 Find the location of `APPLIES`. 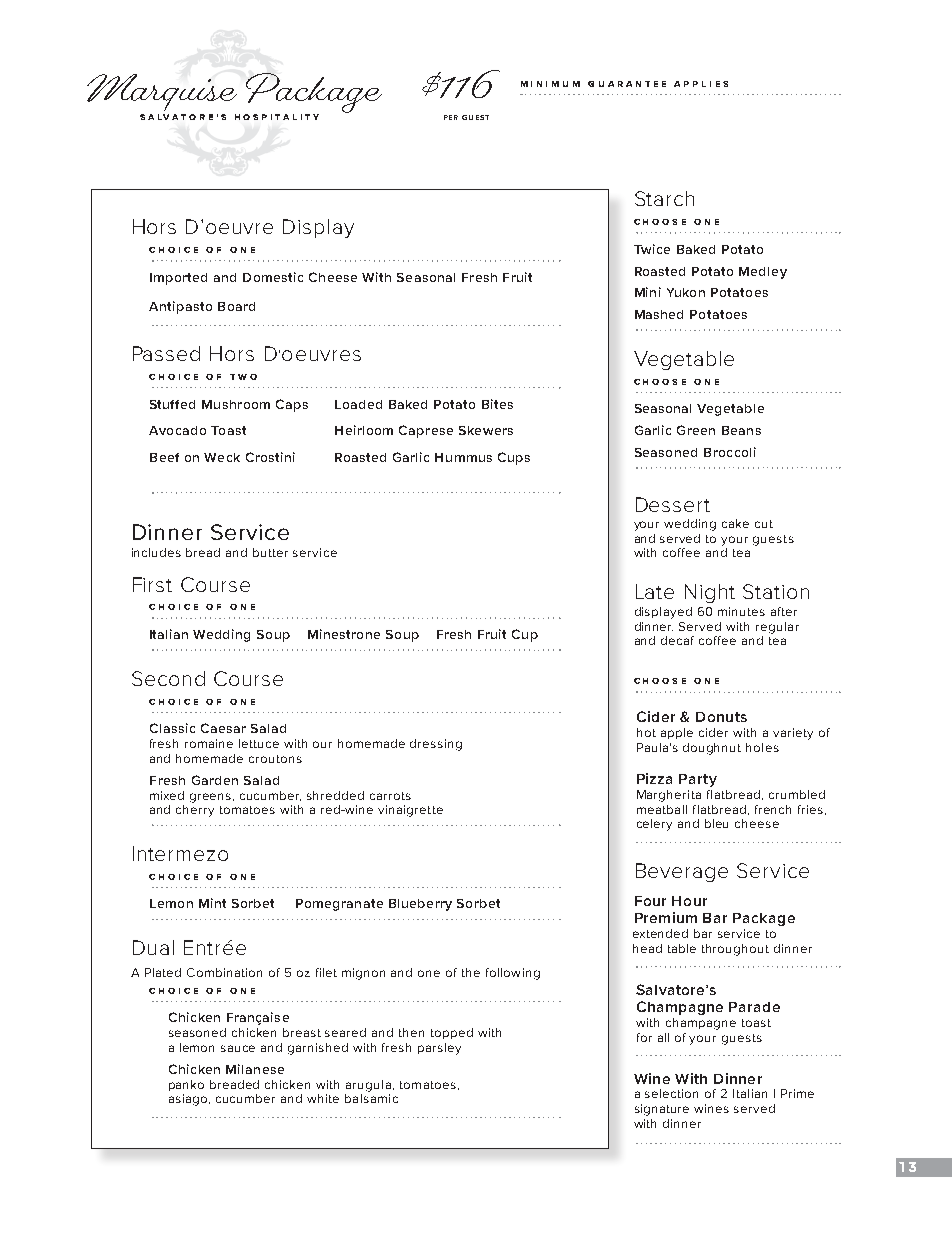

APPLIES is located at coordinates (701, 84).
